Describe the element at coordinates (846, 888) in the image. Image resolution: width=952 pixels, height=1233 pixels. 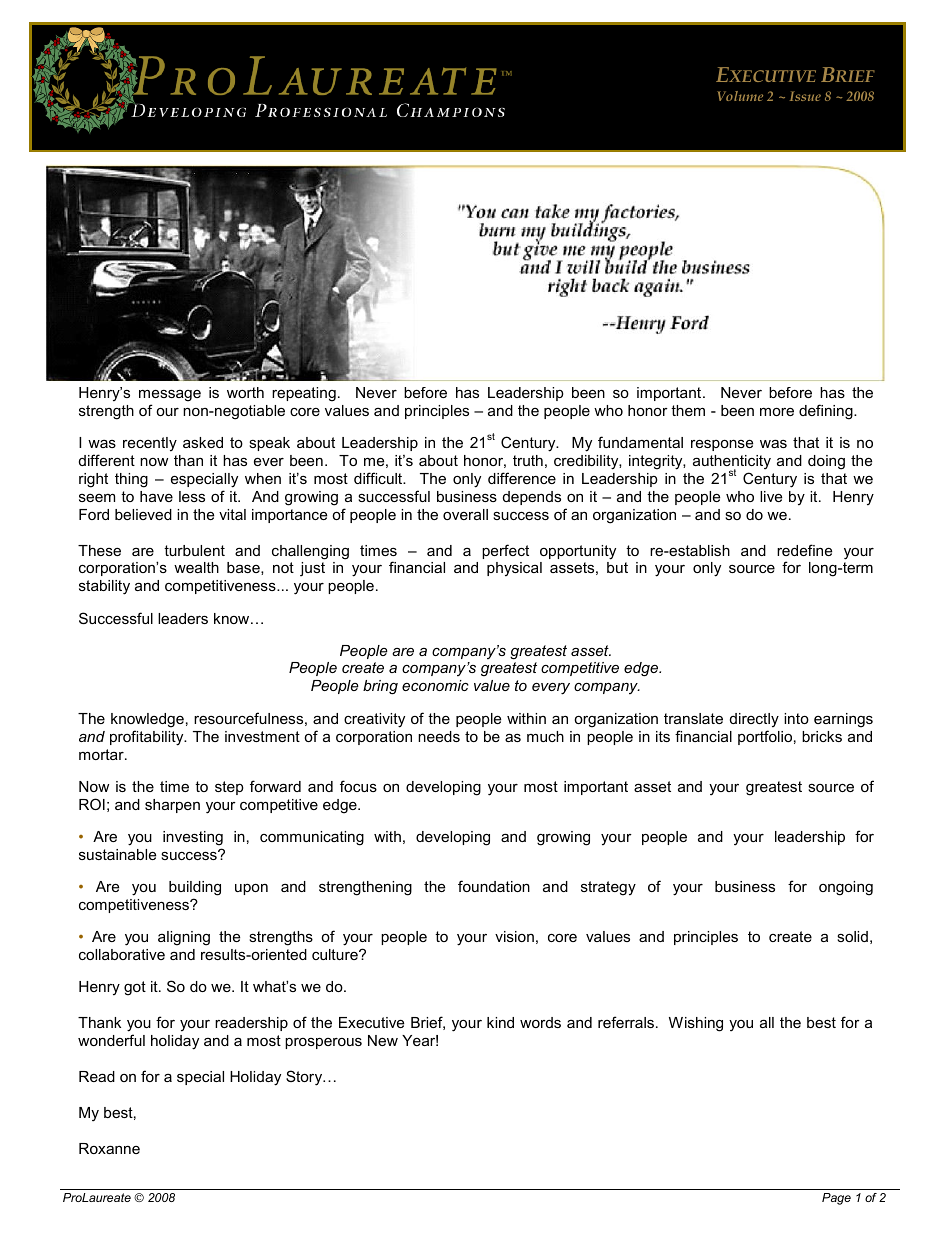
I see `ongoing` at that location.
